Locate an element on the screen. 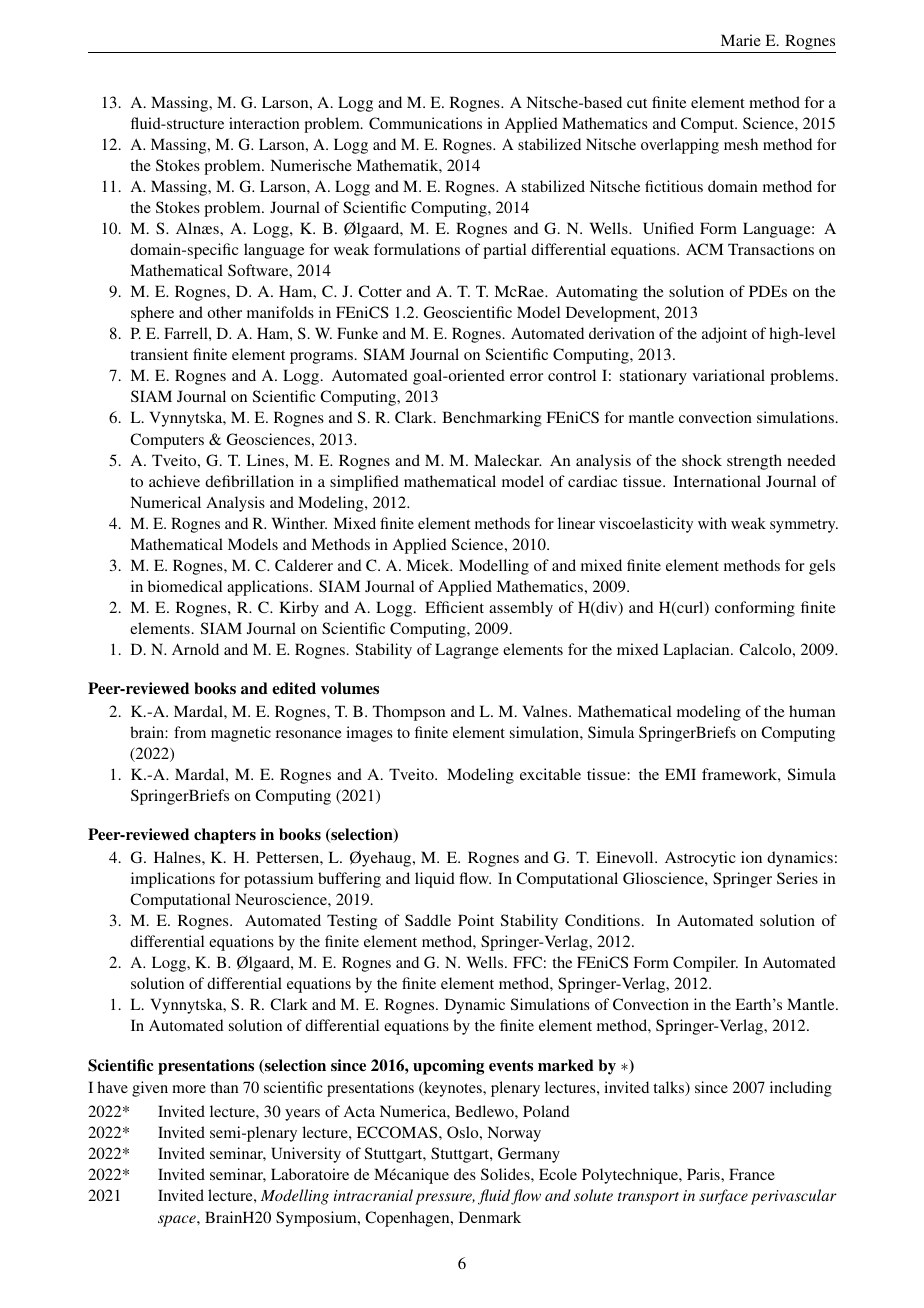 Image resolution: width=924 pixels, height=1308 pixels. Marie is located at coordinates (741, 40).
